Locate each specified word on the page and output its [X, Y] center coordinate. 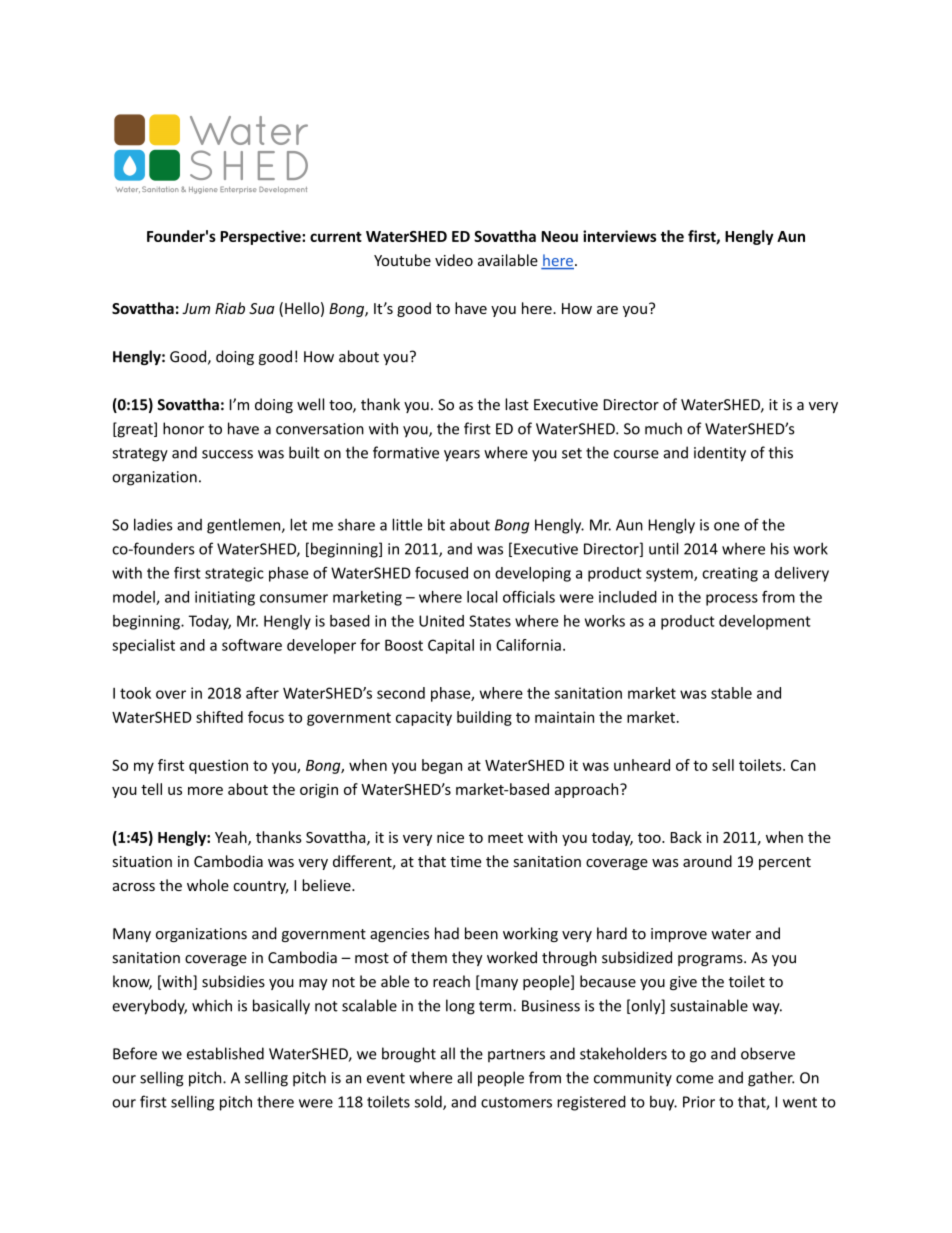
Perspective [261, 237]
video [454, 260]
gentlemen [245, 526]
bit [436, 524]
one [726, 526]
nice [450, 837]
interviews [619, 236]
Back [686, 837]
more [205, 790]
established [225, 1053]
